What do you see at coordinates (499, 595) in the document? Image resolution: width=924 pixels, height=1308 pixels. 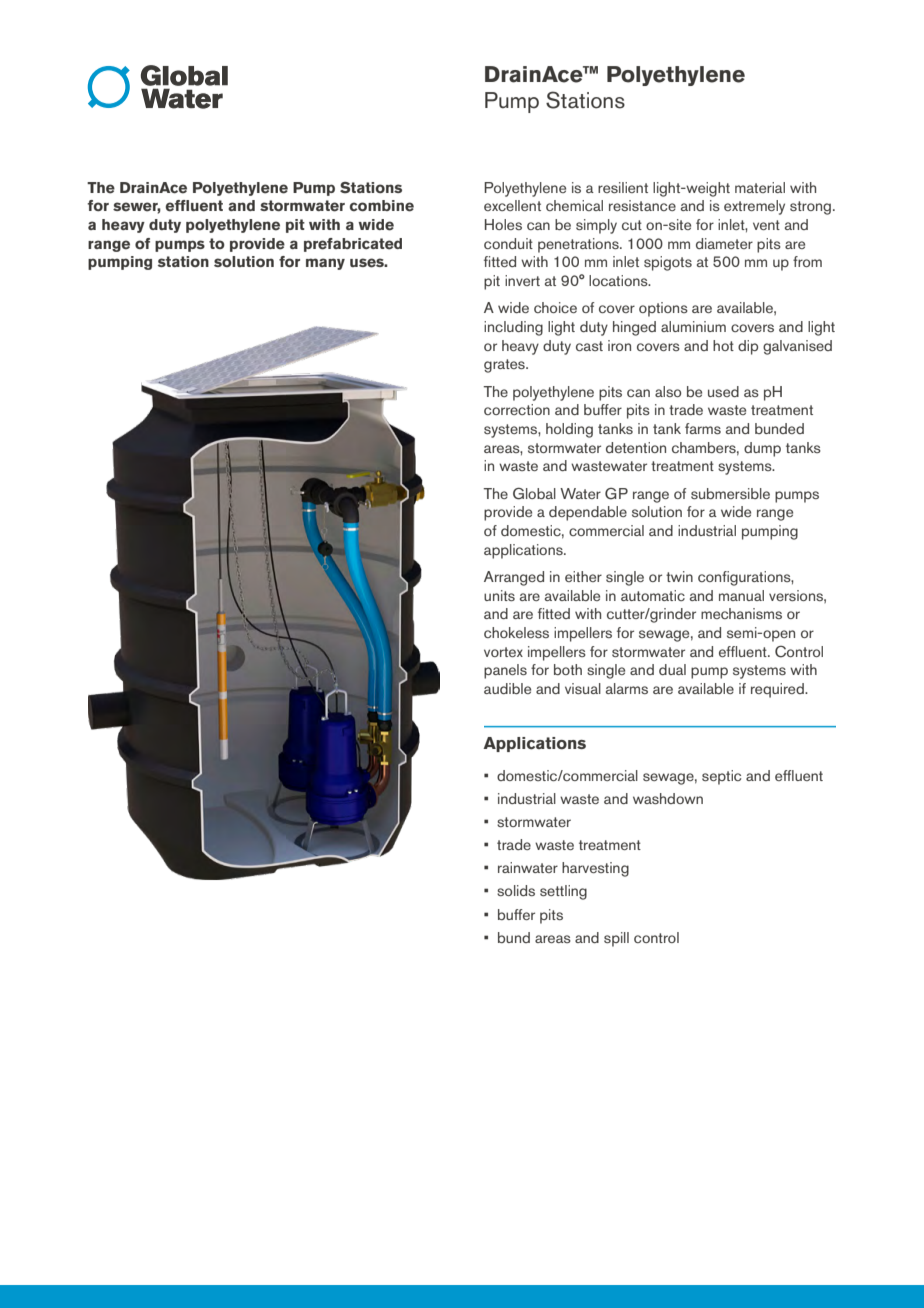 I see `units` at bounding box center [499, 595].
